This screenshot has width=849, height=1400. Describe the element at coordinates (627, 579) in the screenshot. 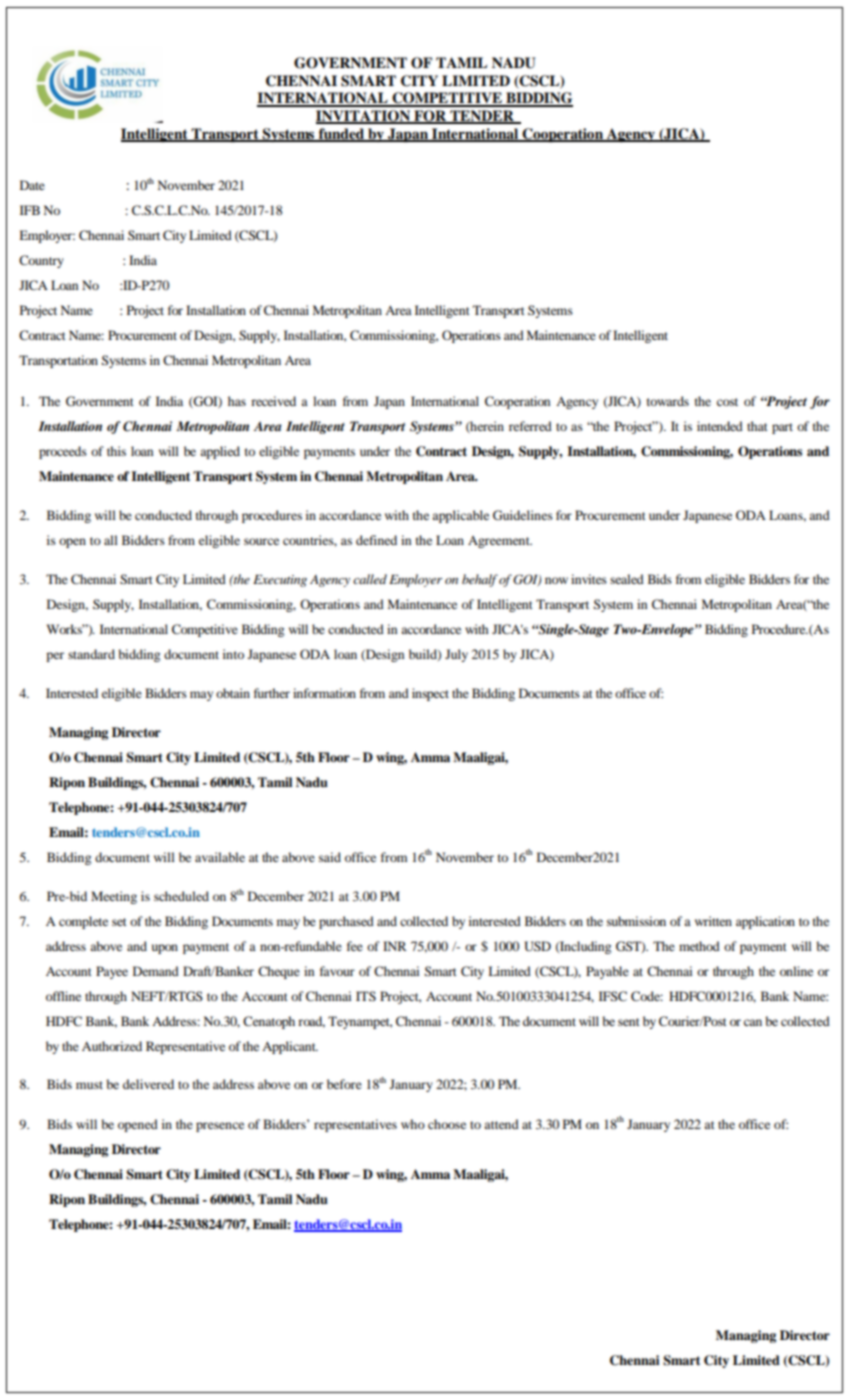

I see `sealed` at that location.
